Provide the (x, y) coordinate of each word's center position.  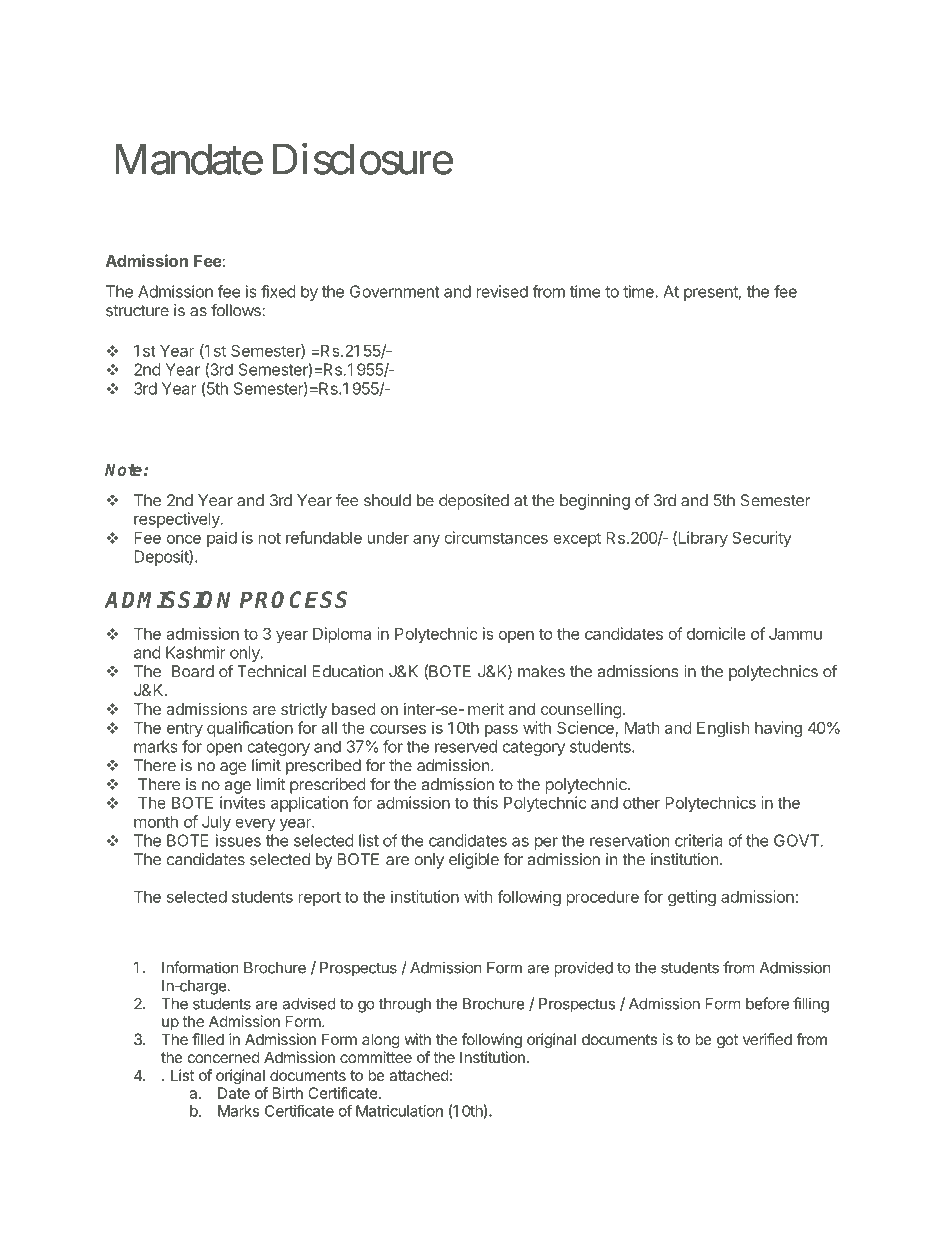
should (387, 500)
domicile (716, 633)
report (320, 898)
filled (208, 1039)
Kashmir (196, 652)
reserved (466, 746)
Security (762, 539)
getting (692, 898)
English (723, 729)
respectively (178, 520)
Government (395, 291)
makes (541, 671)
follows (237, 310)
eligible (474, 861)
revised (502, 291)
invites (243, 802)
